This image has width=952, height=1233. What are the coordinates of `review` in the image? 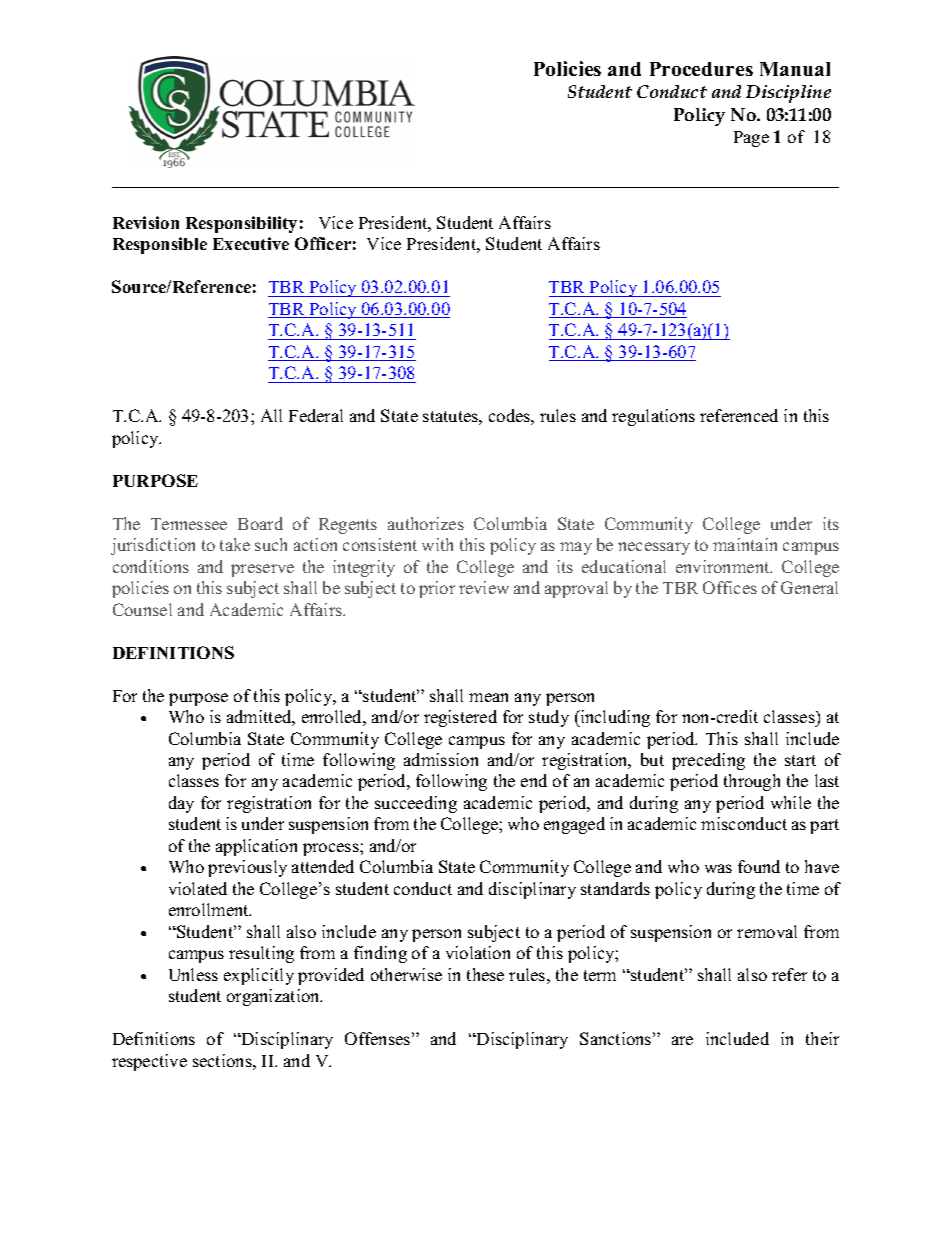 It's located at (484, 587).
